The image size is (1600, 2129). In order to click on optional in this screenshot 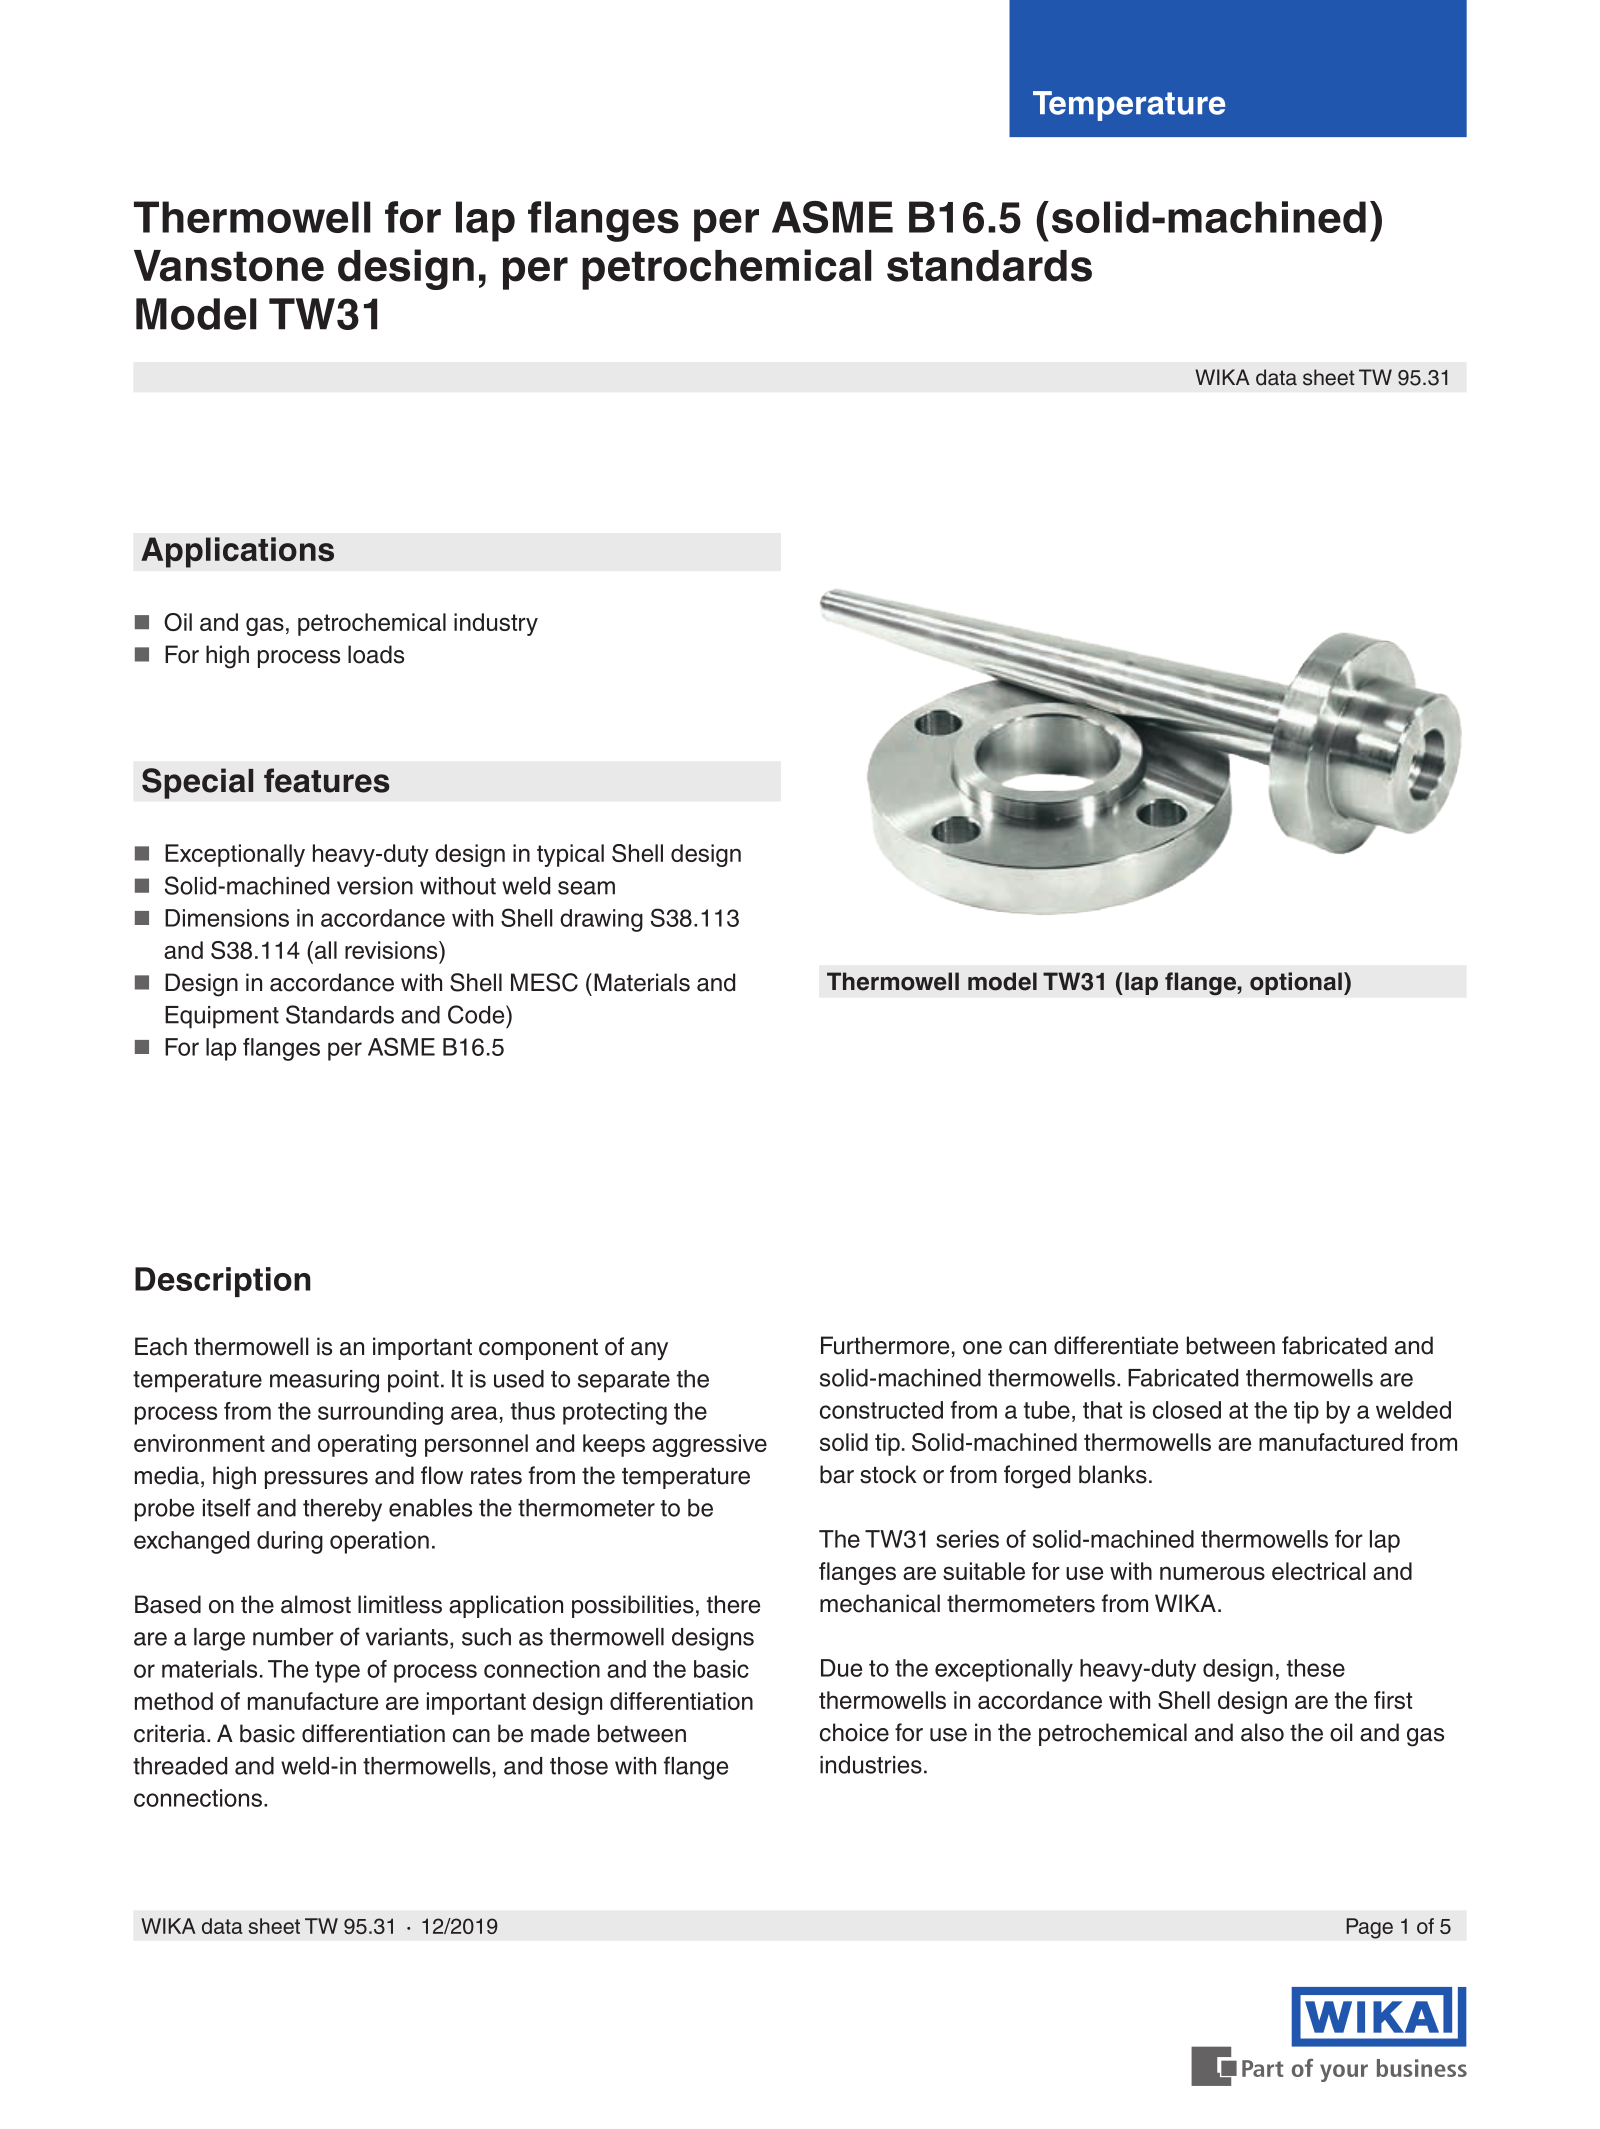, I will do `click(1296, 983)`.
